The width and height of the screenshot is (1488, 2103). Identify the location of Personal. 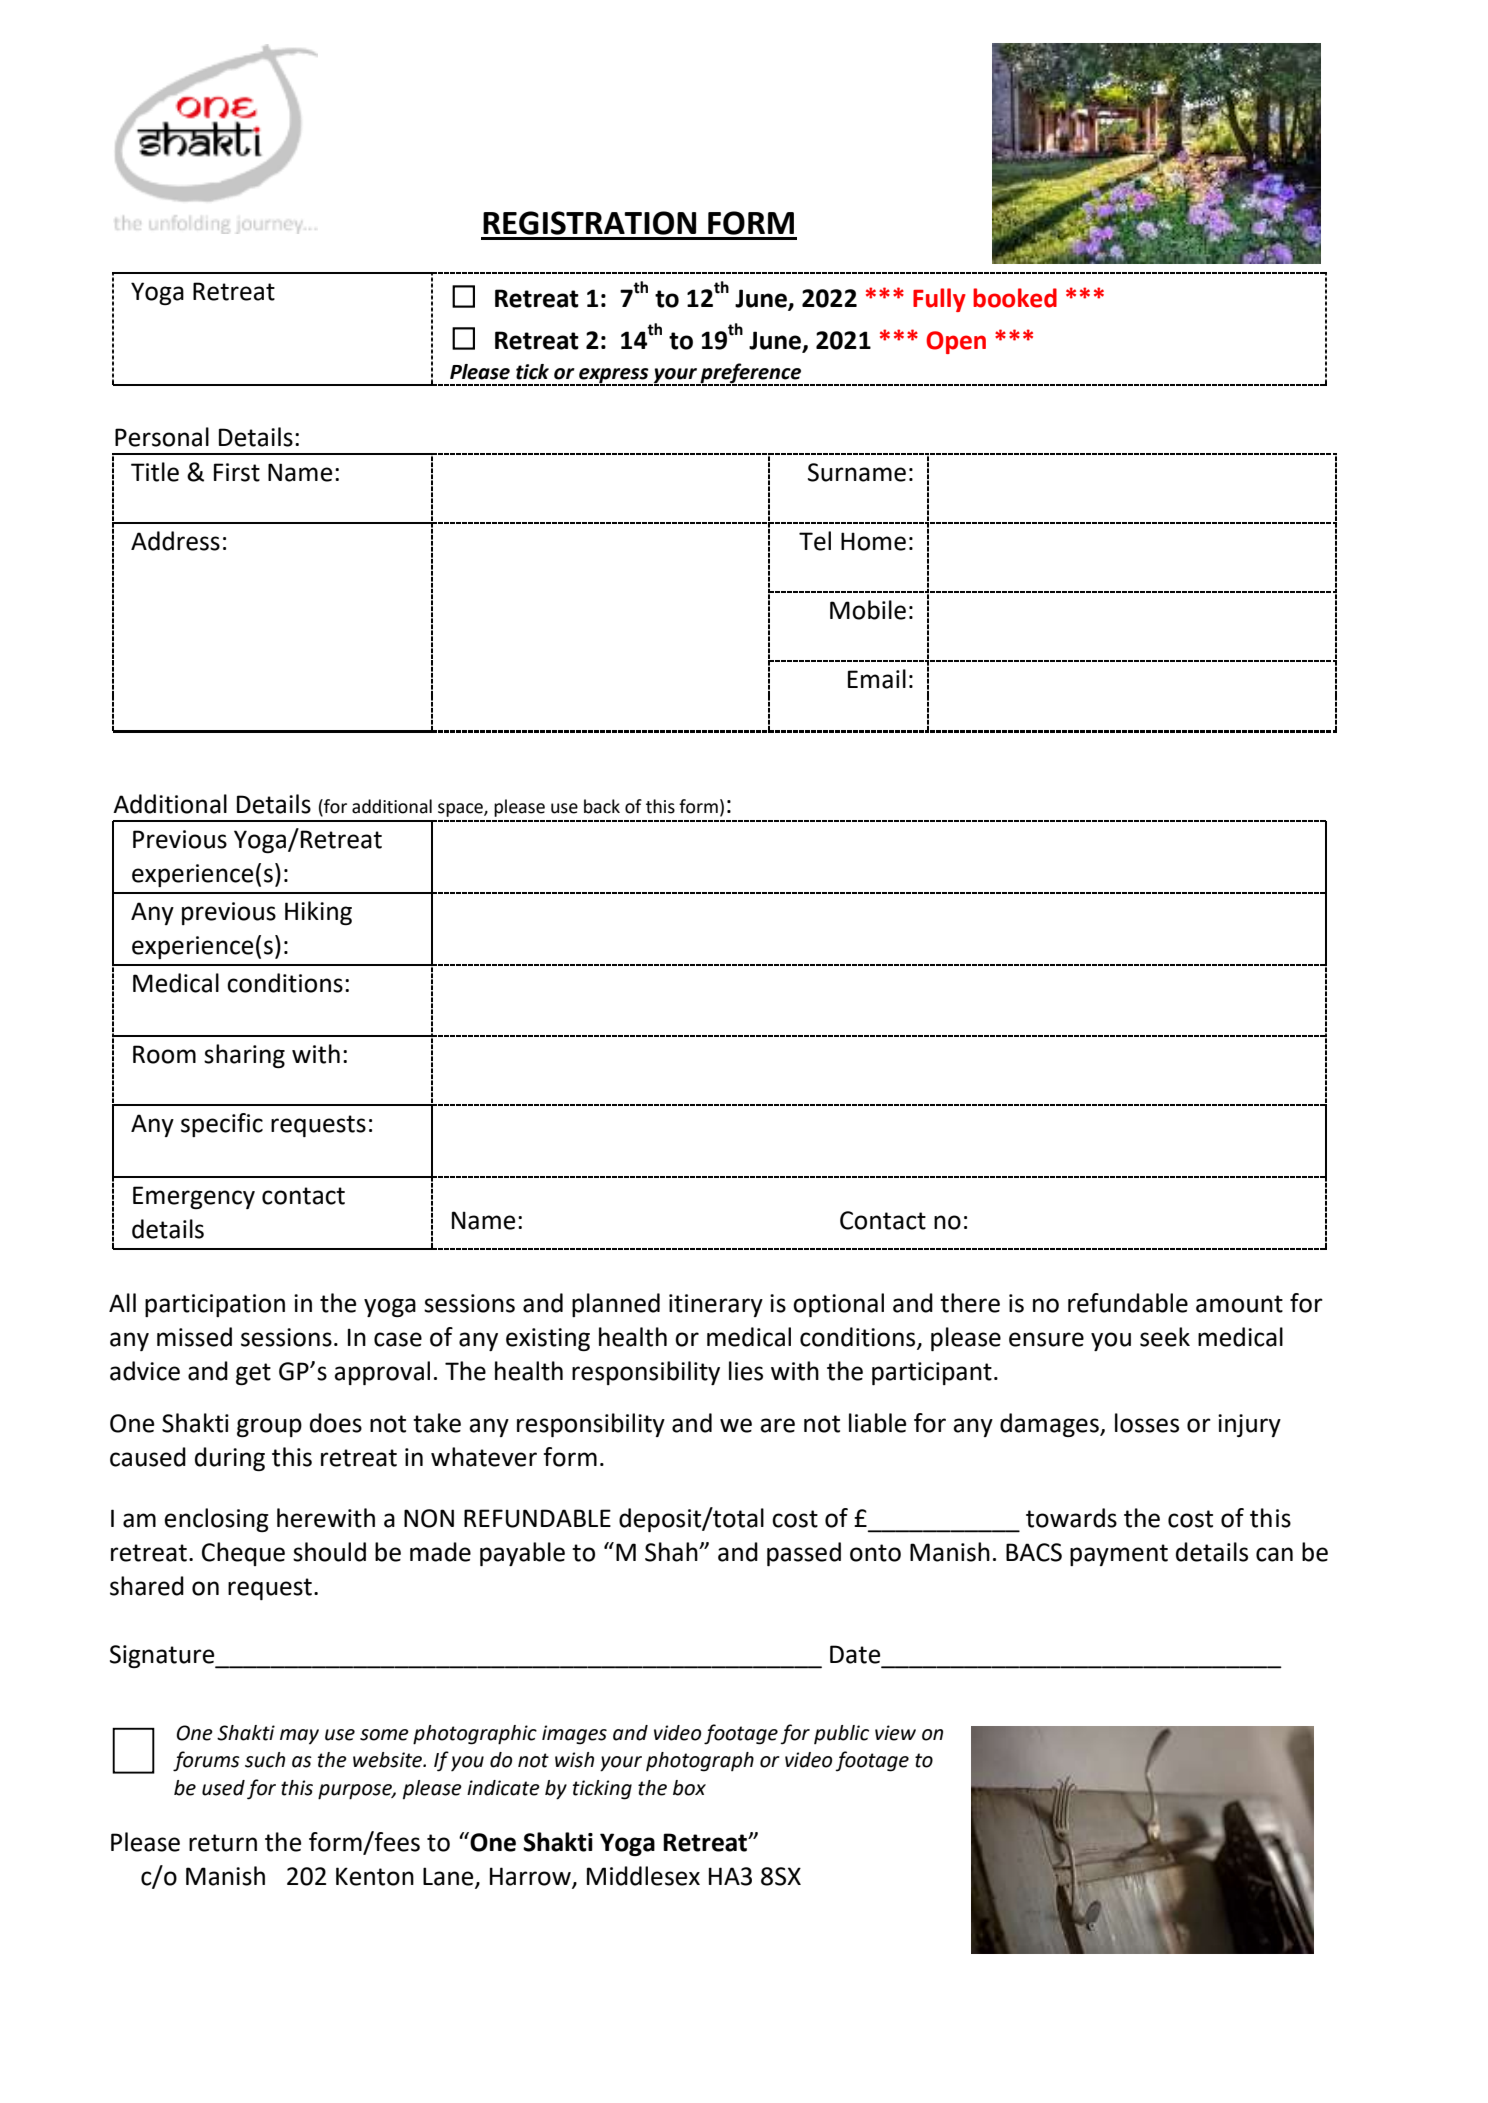
(162, 437).
